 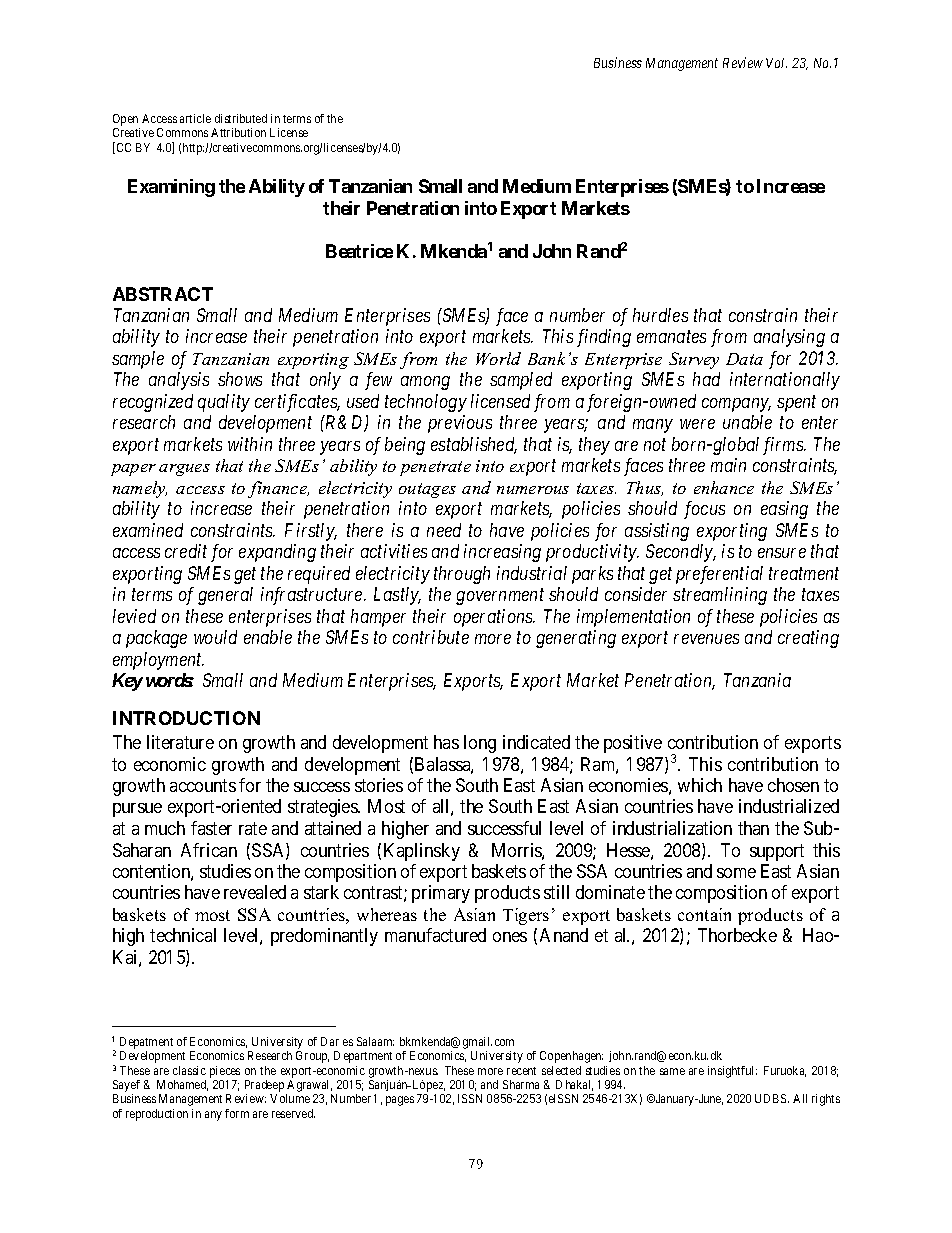 What do you see at coordinates (728, 465) in the image?
I see `main` at bounding box center [728, 465].
